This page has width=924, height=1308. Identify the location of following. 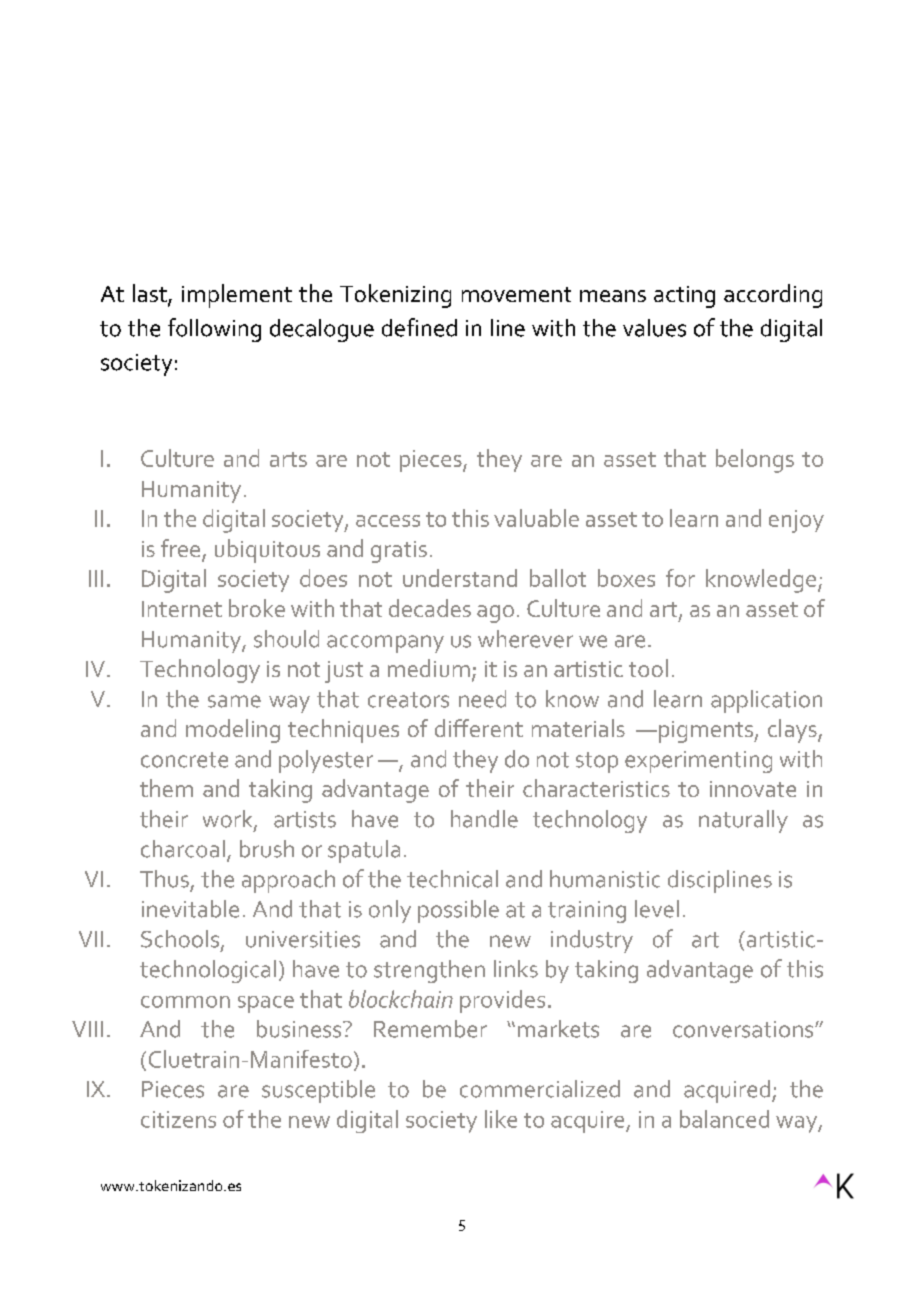
(214, 330).
